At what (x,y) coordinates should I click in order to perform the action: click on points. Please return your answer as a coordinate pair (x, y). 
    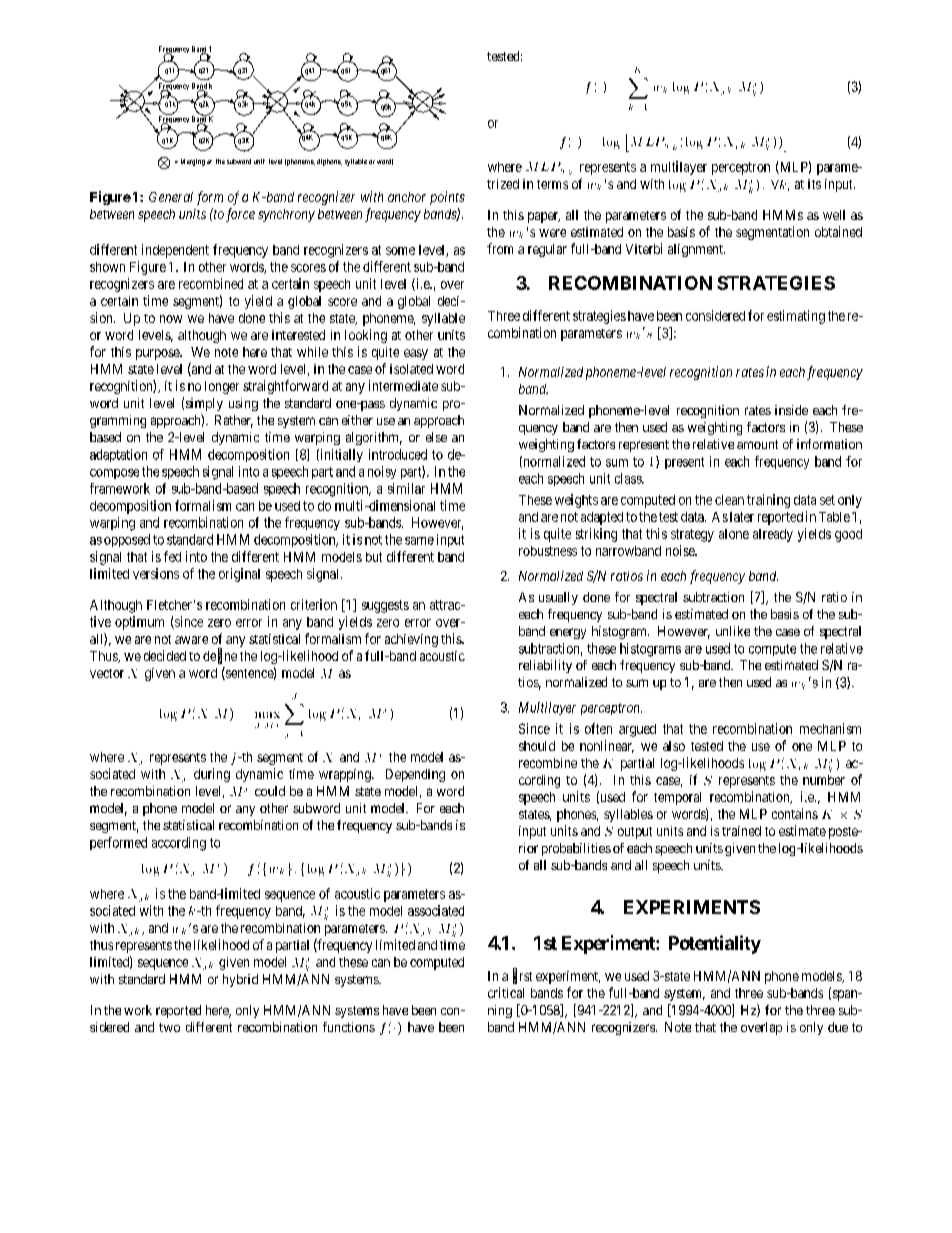
    Looking at the image, I should click on (447, 198).
